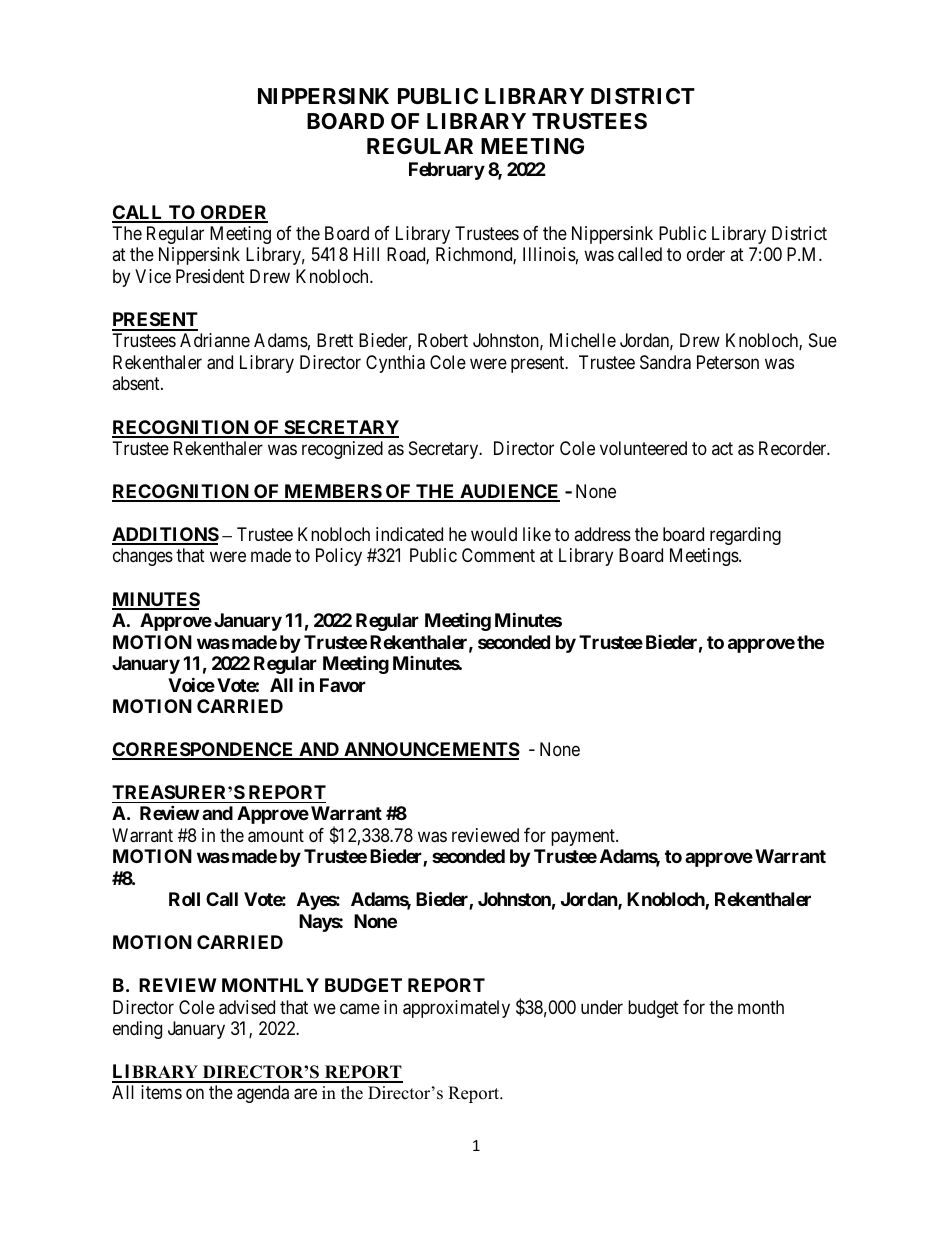 The image size is (952, 1233). I want to click on Roll, so click(184, 899).
